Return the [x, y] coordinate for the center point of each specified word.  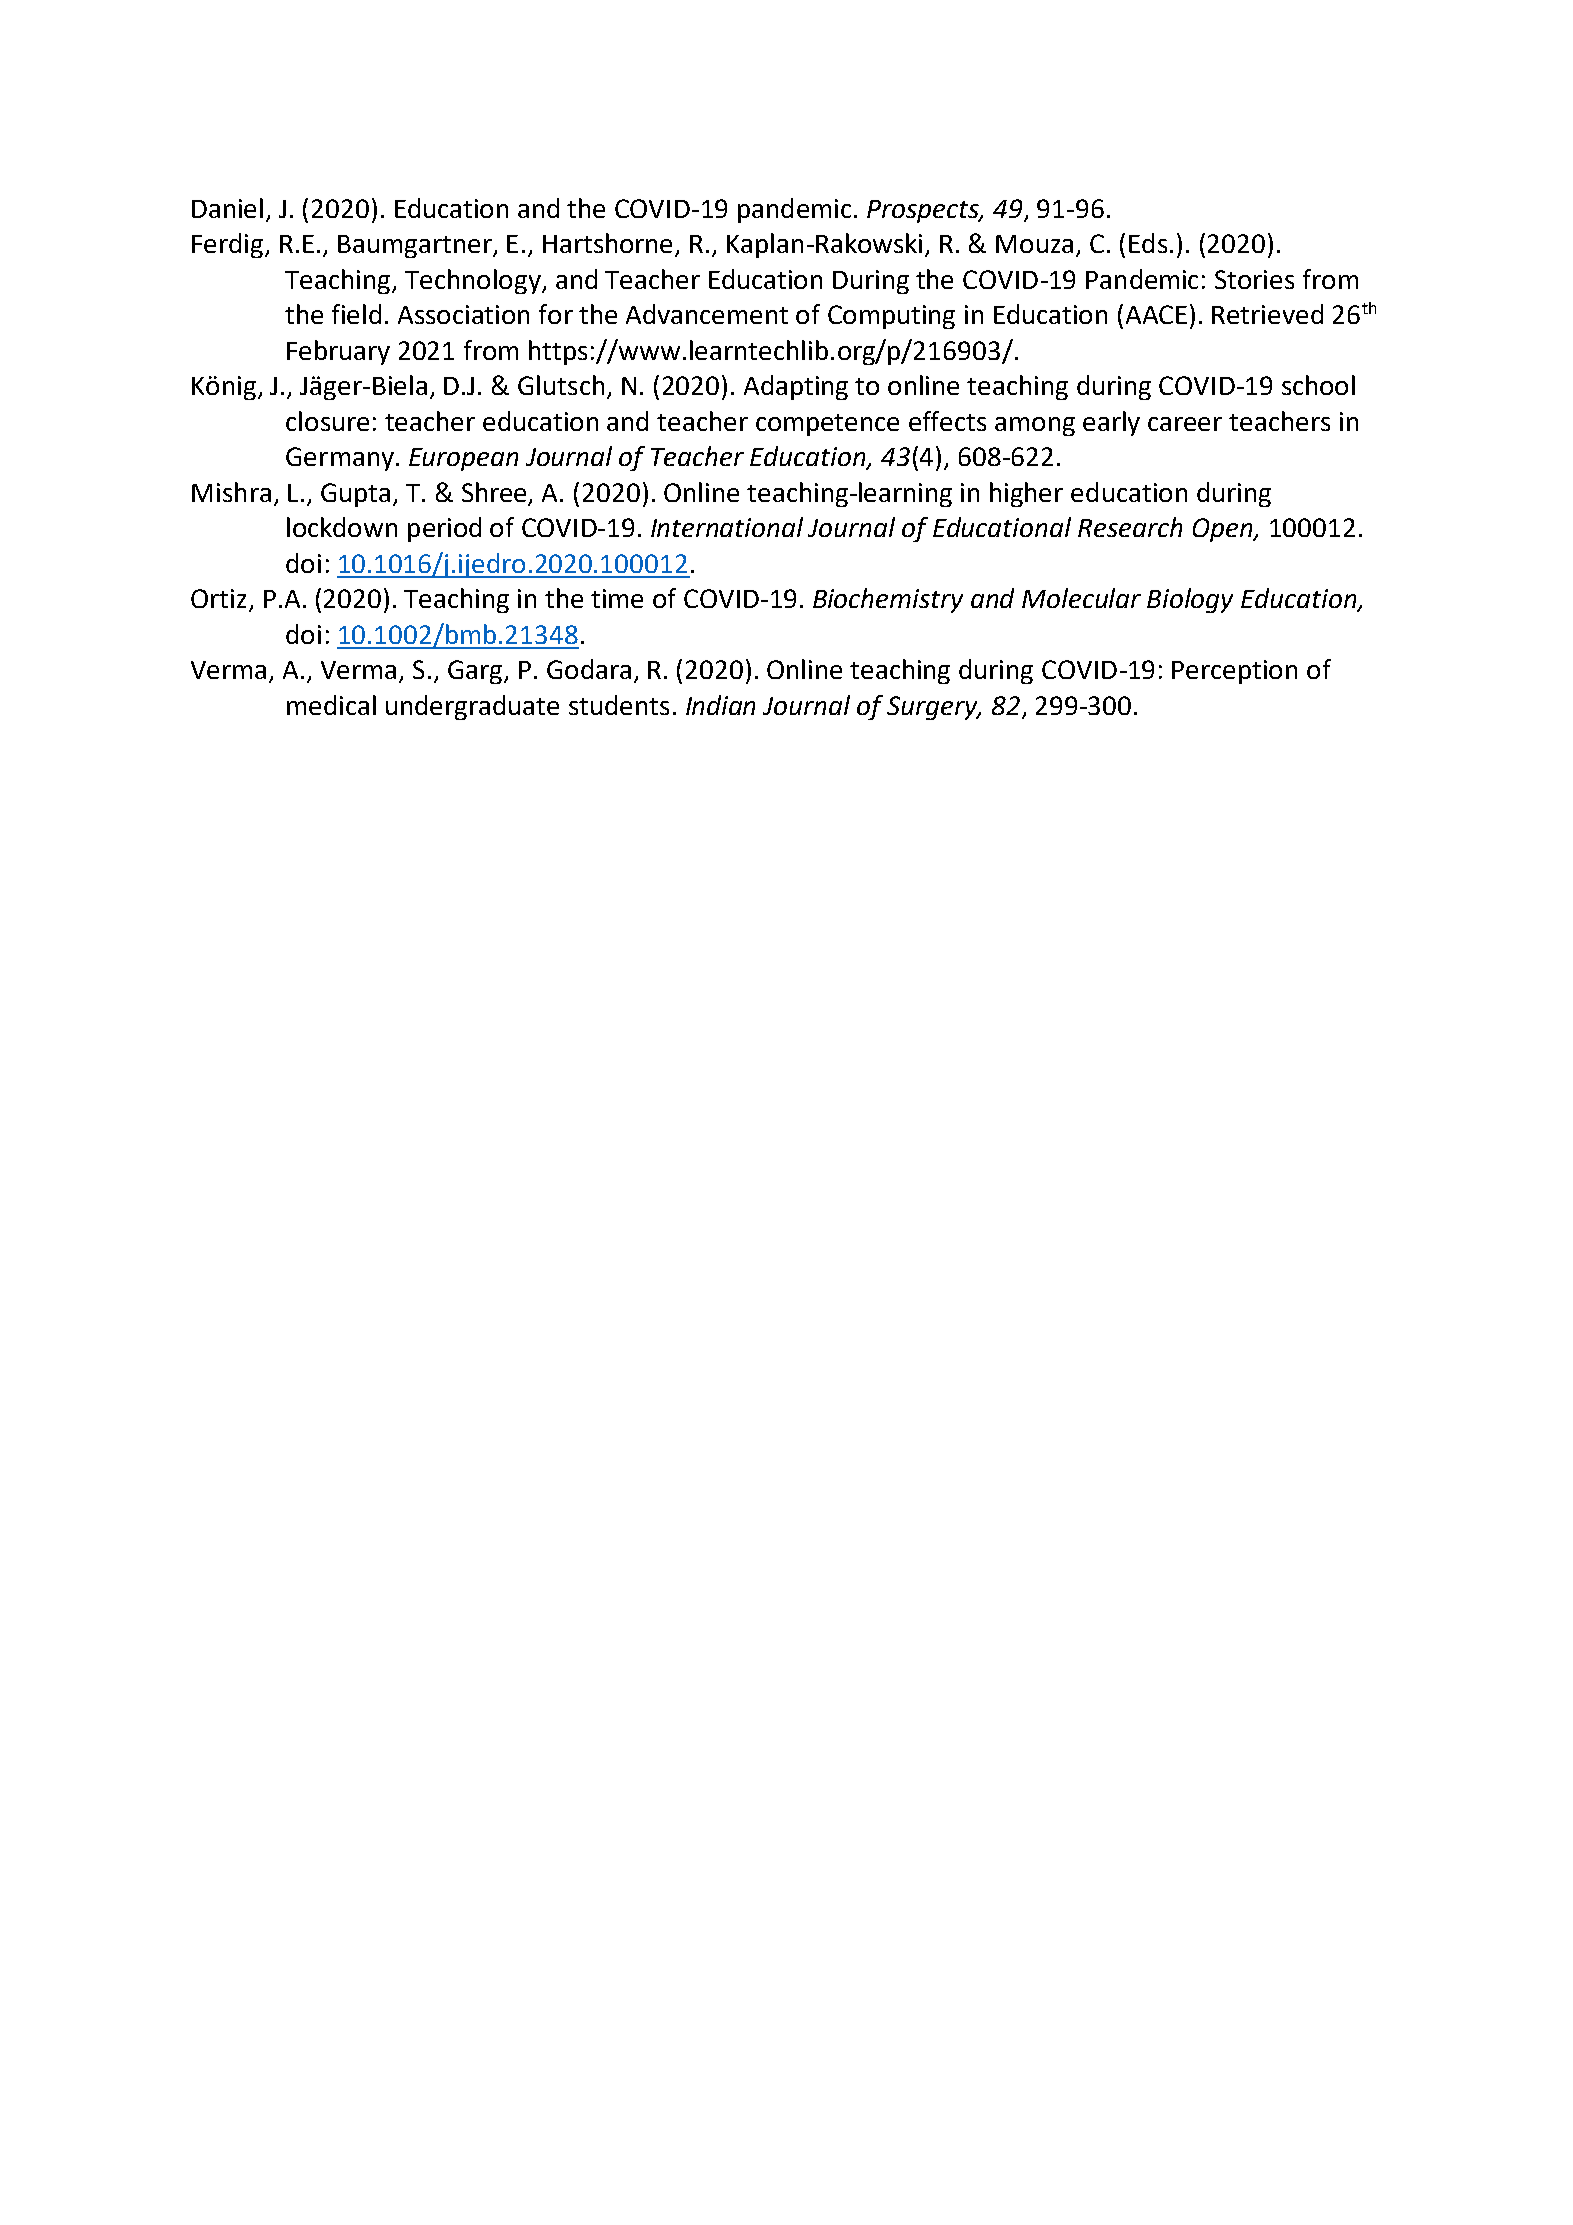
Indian [720, 705]
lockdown [342, 527]
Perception [1234, 672]
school [1318, 385]
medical [331, 705]
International [727, 527]
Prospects [924, 211]
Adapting [796, 387]
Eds [1148, 243]
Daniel [227, 208]
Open [1224, 530]
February [338, 352]
